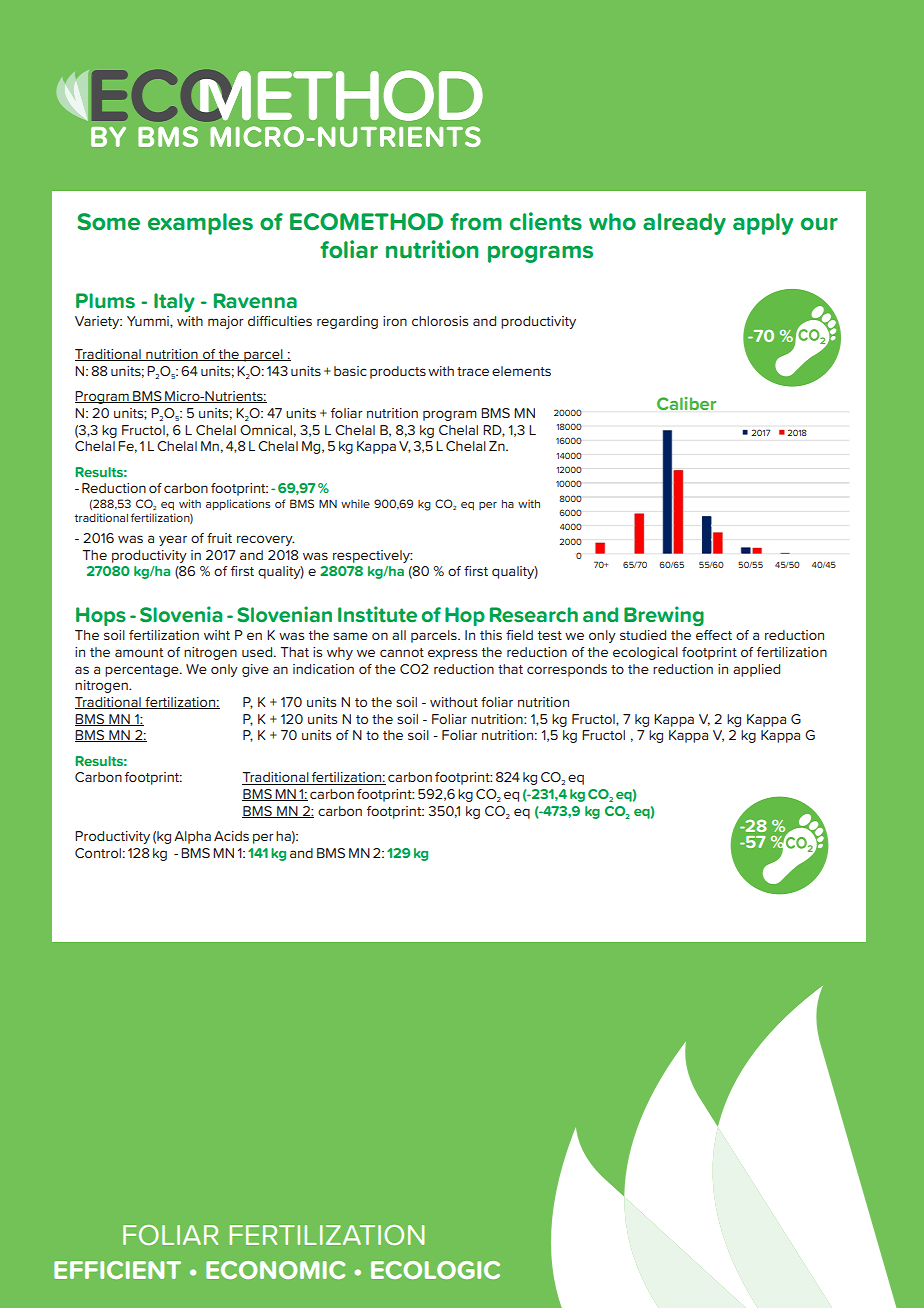 This screenshot has width=924, height=1308. I want to click on examples, so click(200, 224).
